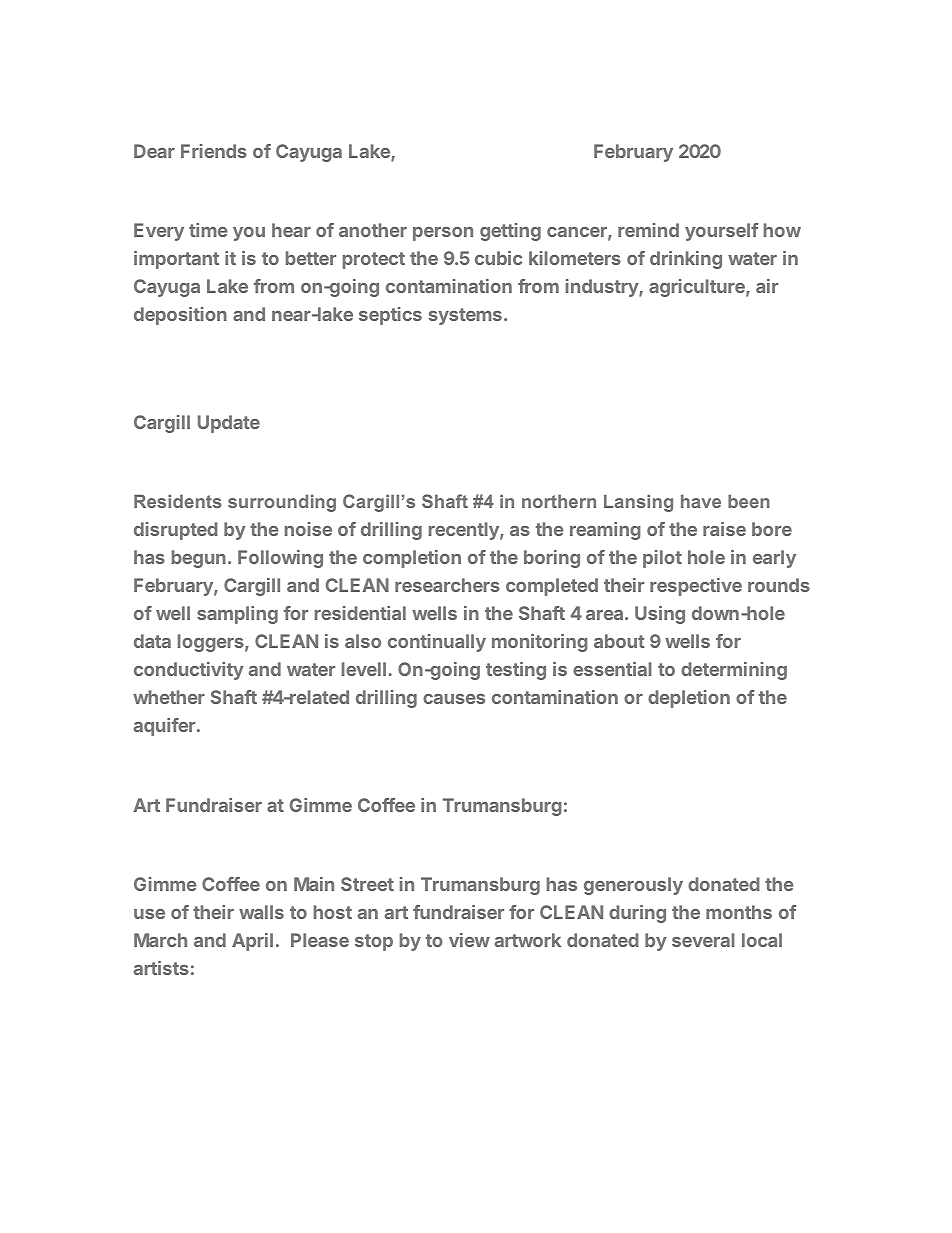 The height and width of the screenshot is (1233, 952). Describe the element at coordinates (252, 942) in the screenshot. I see `April` at that location.
